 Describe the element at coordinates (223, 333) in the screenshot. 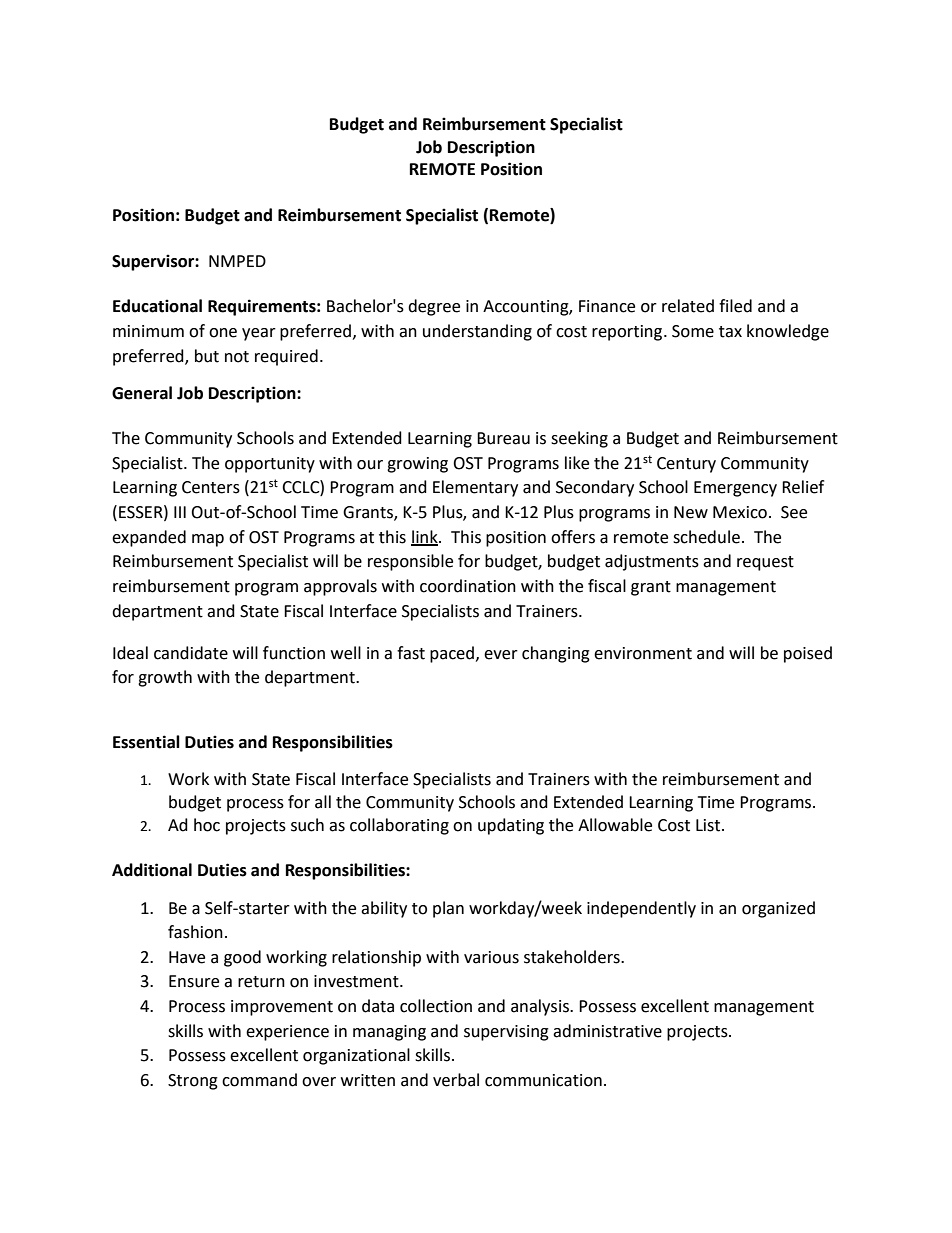

I see `one` at that location.
